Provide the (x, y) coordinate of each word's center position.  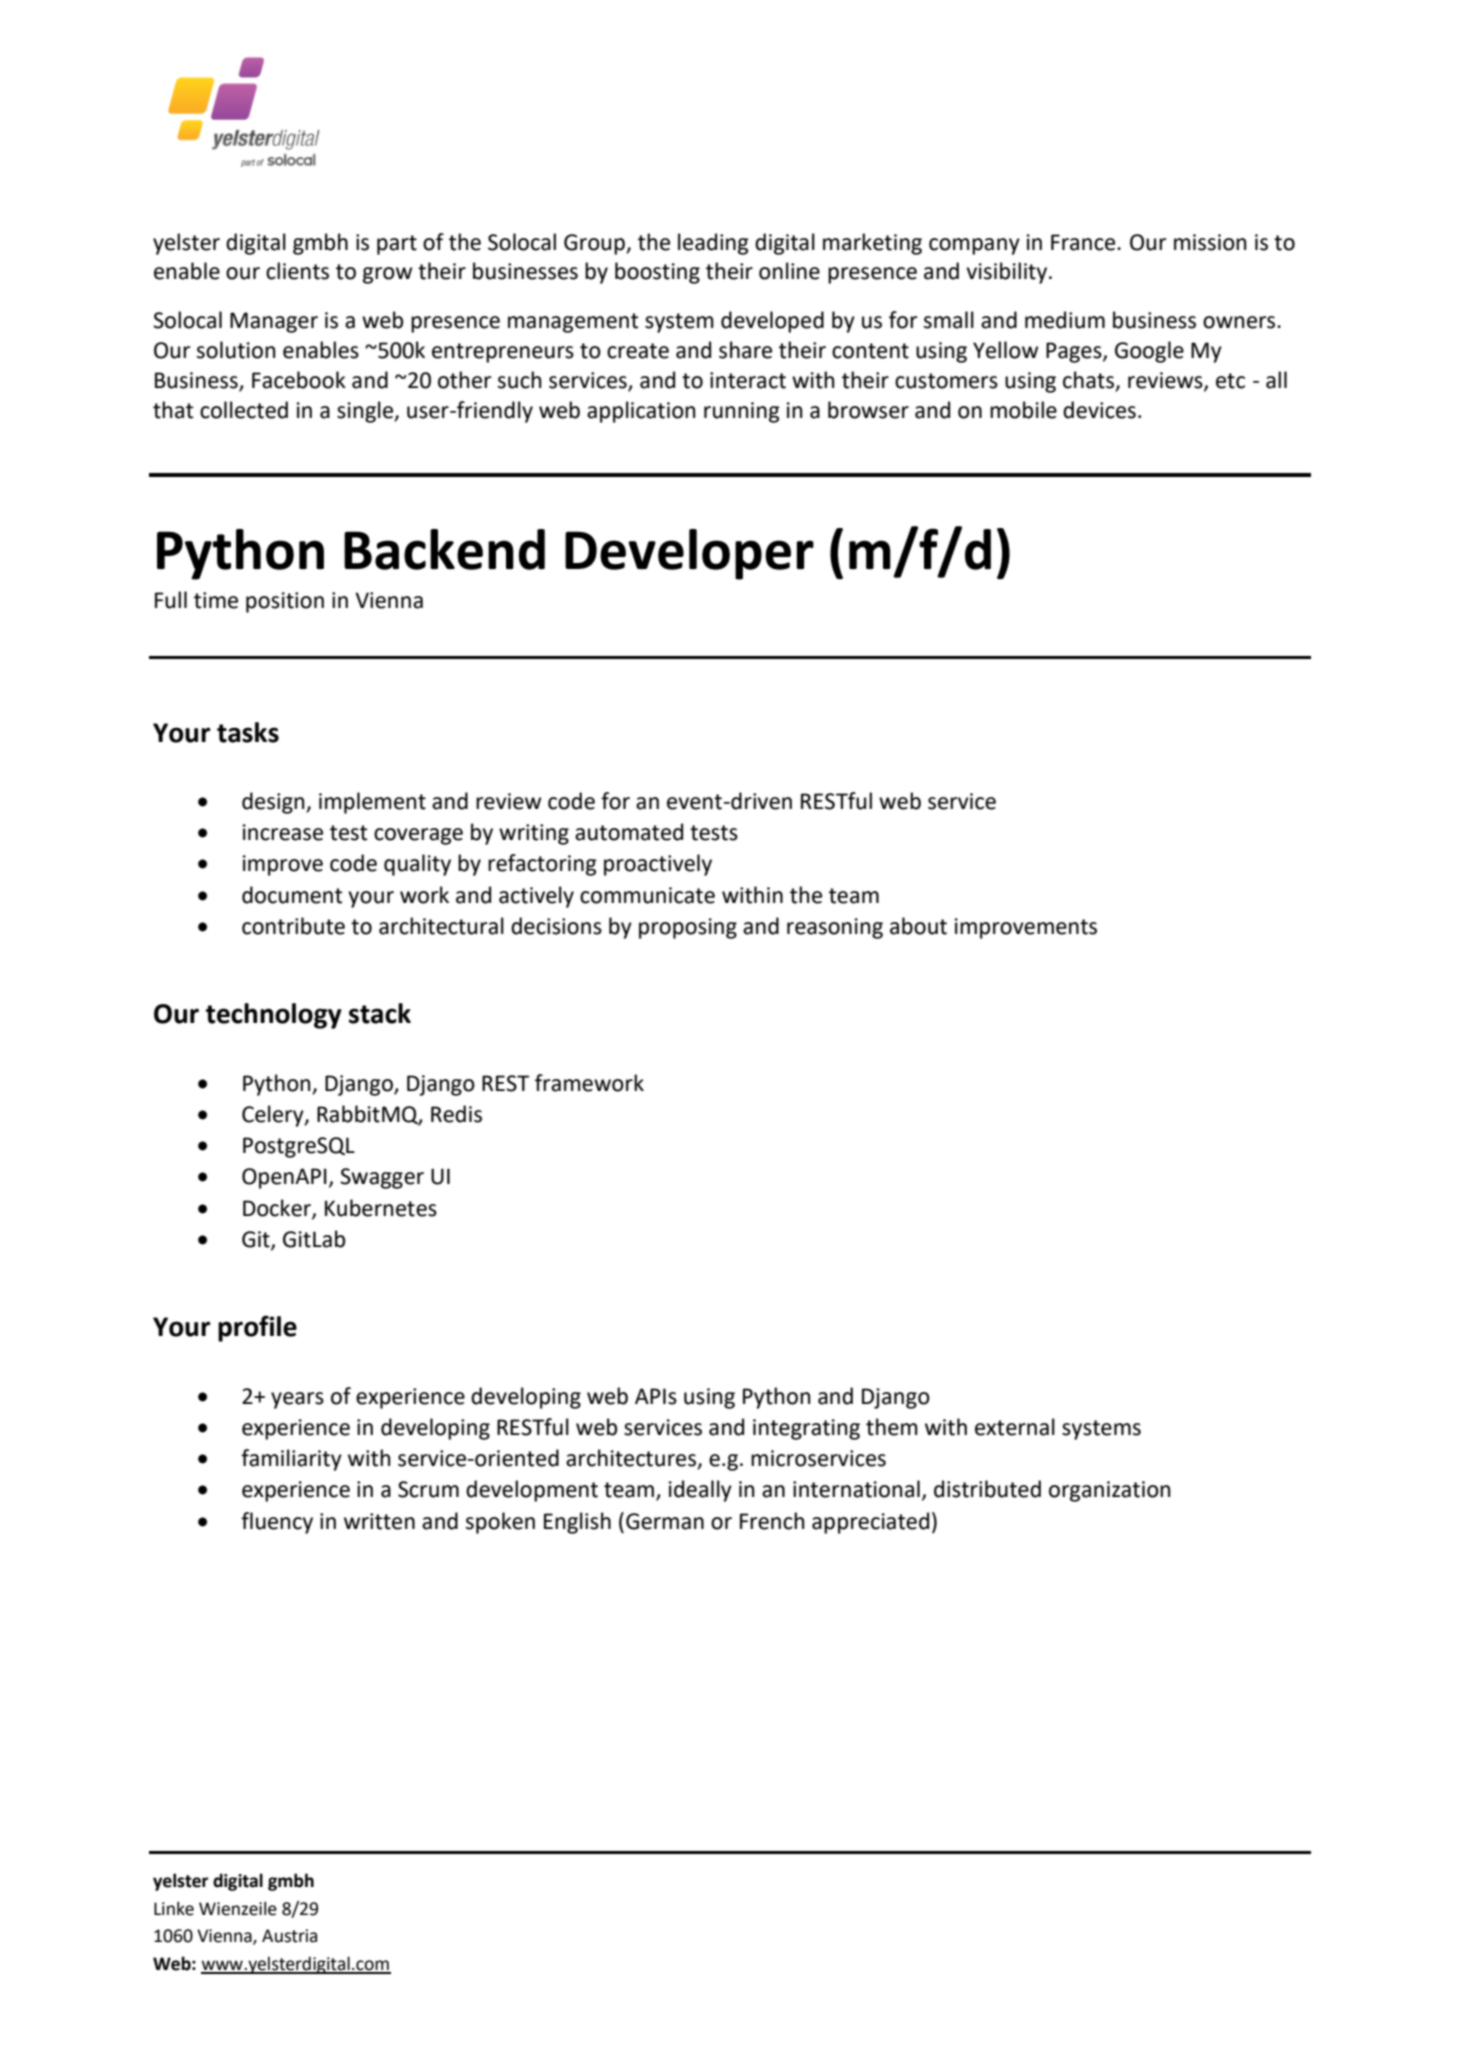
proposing (688, 928)
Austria (289, 1936)
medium (1065, 320)
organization (1109, 1491)
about (918, 926)
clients (297, 271)
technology (274, 1016)
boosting (657, 273)
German (665, 1521)
